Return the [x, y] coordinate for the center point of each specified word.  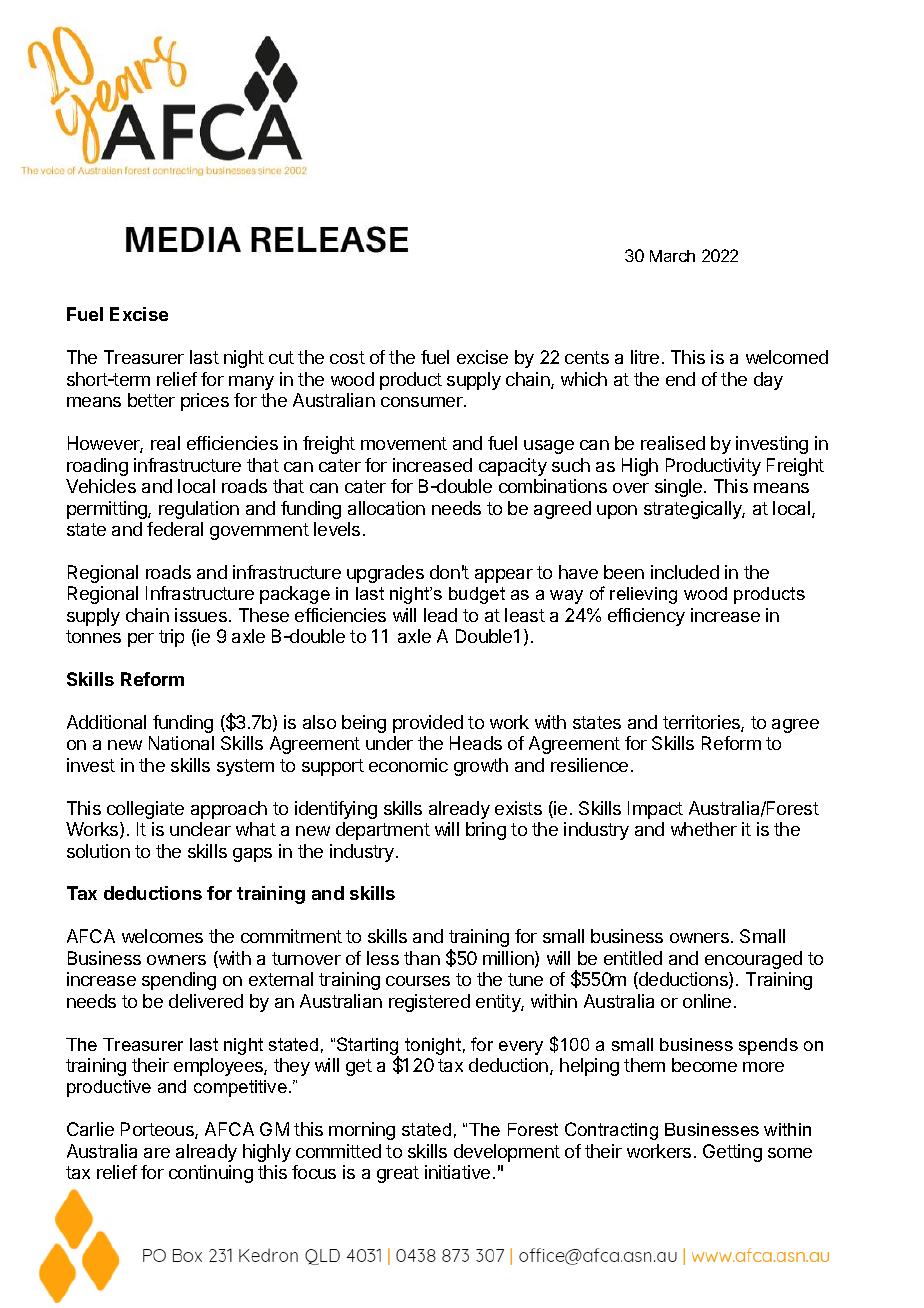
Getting [732, 1153]
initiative [457, 1172]
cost [347, 357]
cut [281, 357]
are [157, 1153]
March [672, 256]
